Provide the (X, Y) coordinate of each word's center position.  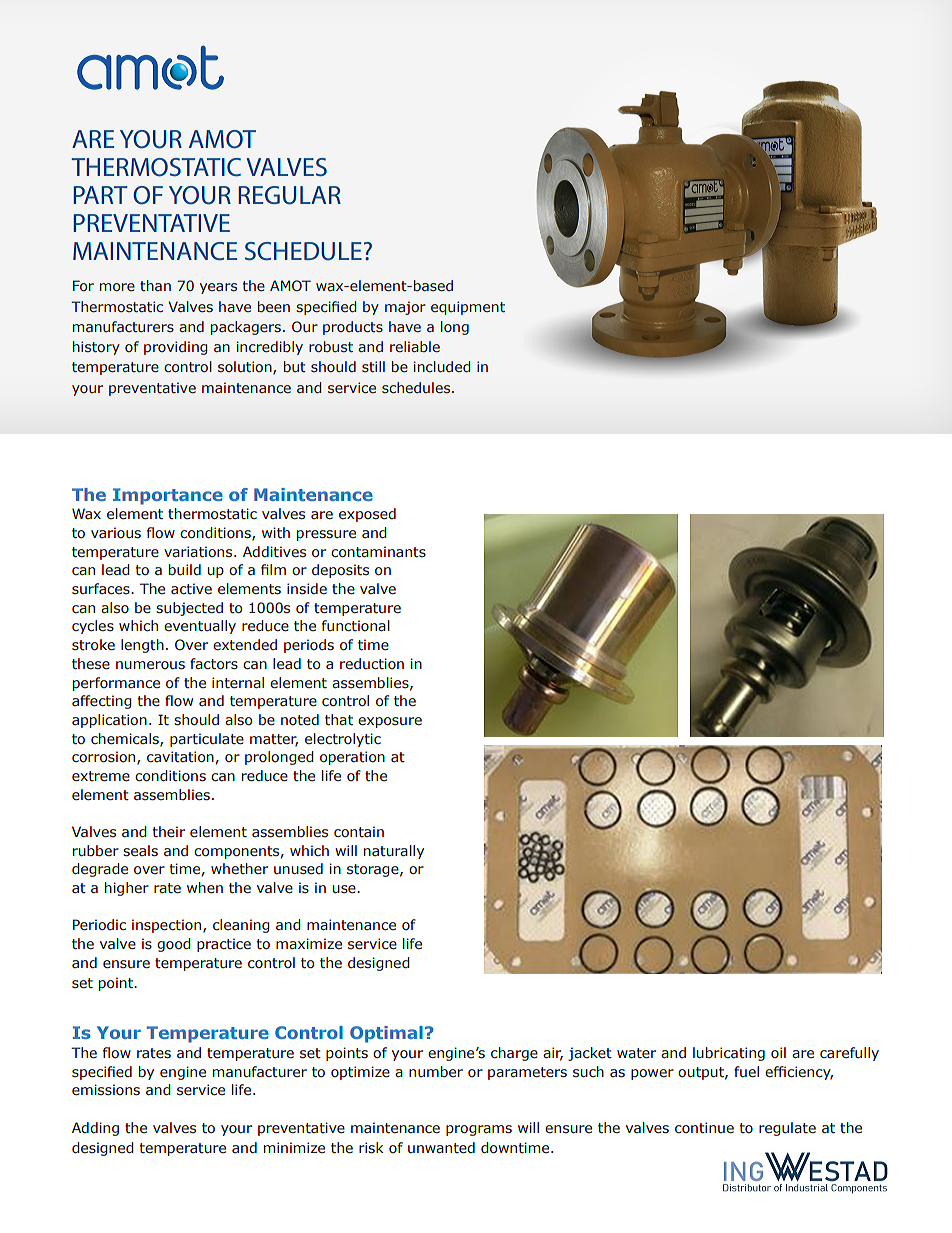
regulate (787, 1129)
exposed (367, 515)
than (155, 285)
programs (479, 1130)
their (169, 831)
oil (778, 1052)
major (405, 308)
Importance (168, 496)
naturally (394, 852)
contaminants (378, 552)
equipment (468, 308)
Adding (95, 1129)
